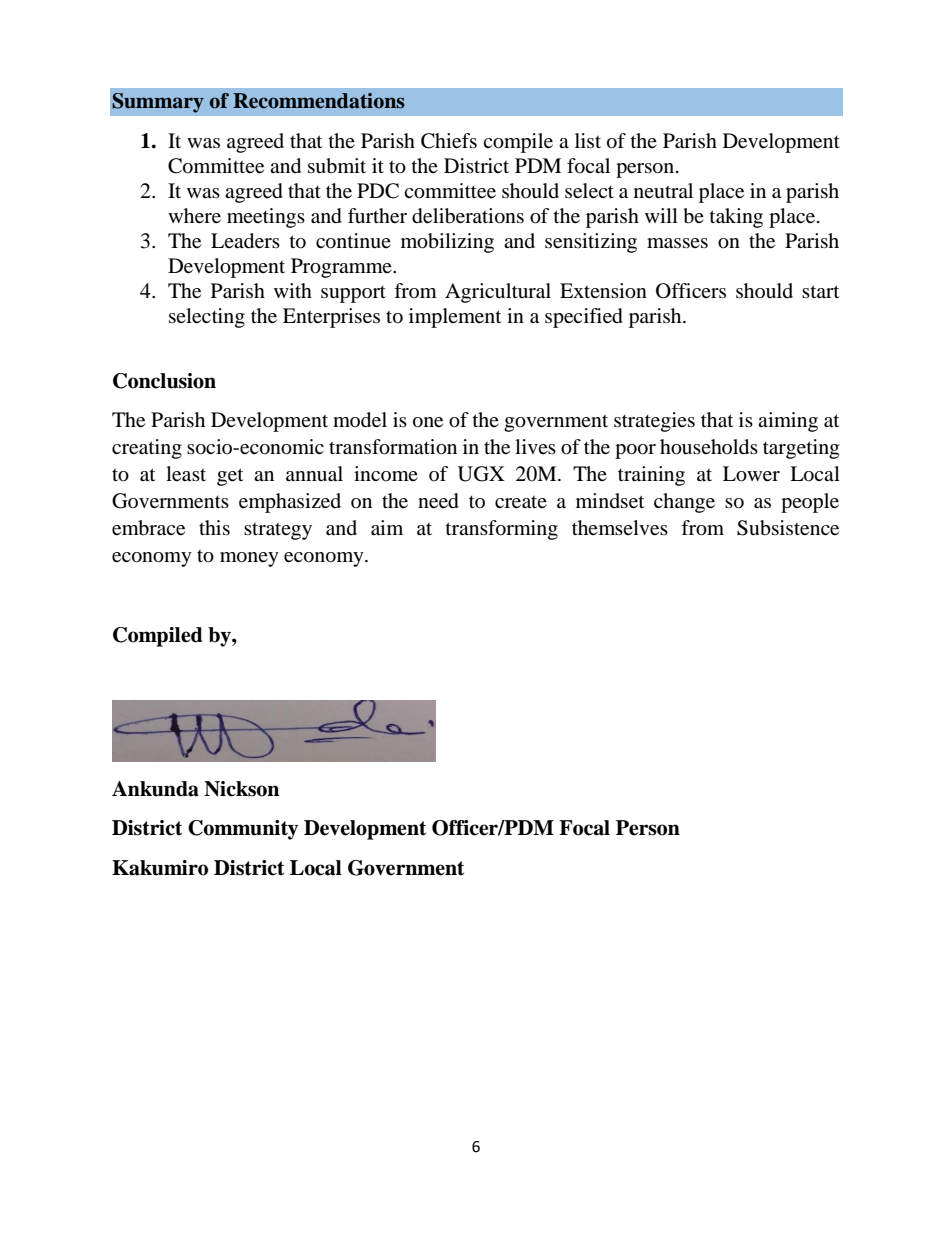 The width and height of the document is (952, 1233). What do you see at coordinates (158, 103) in the document?
I see `Summary` at bounding box center [158, 103].
